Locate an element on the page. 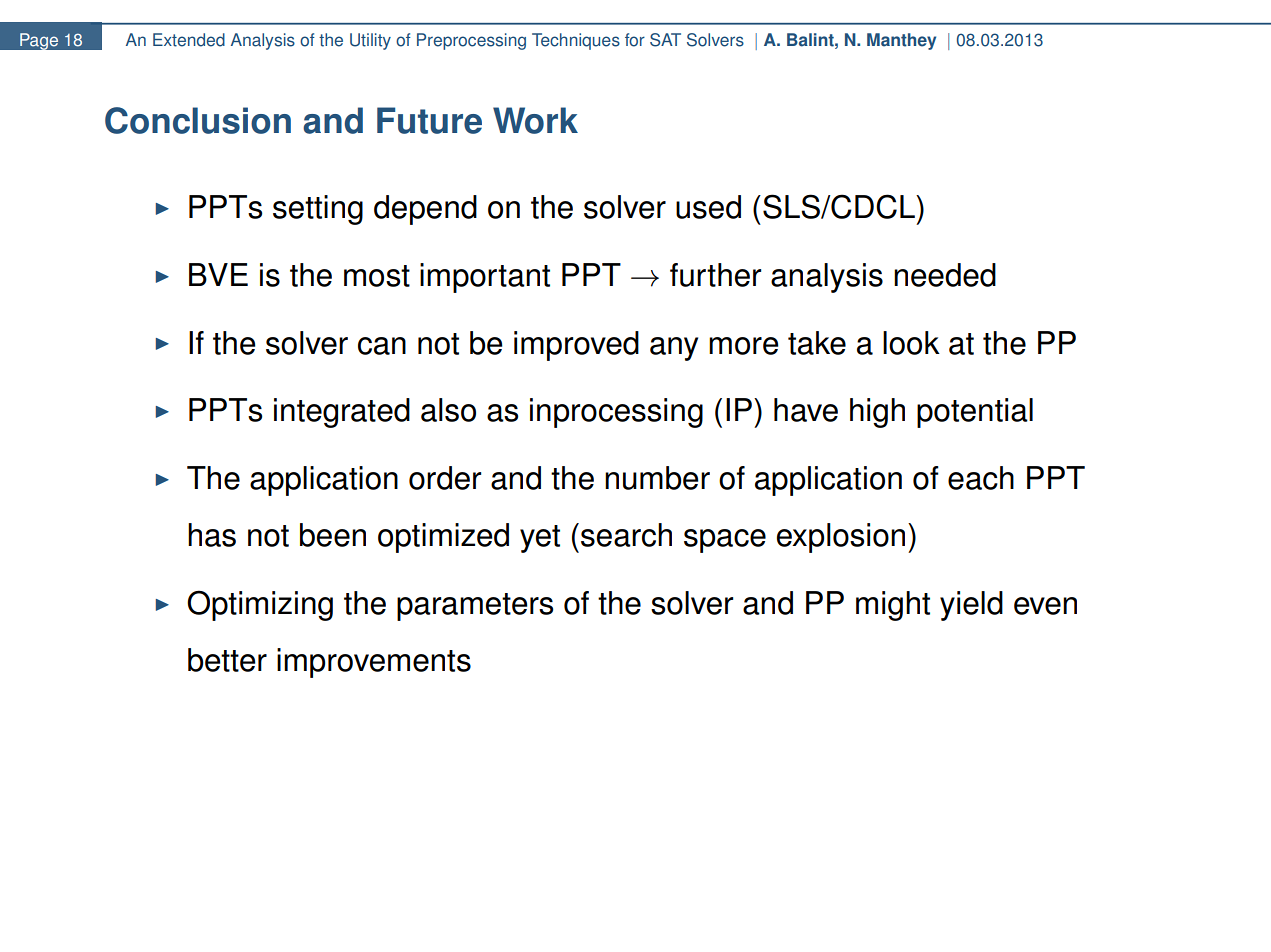  can is located at coordinates (382, 346).
